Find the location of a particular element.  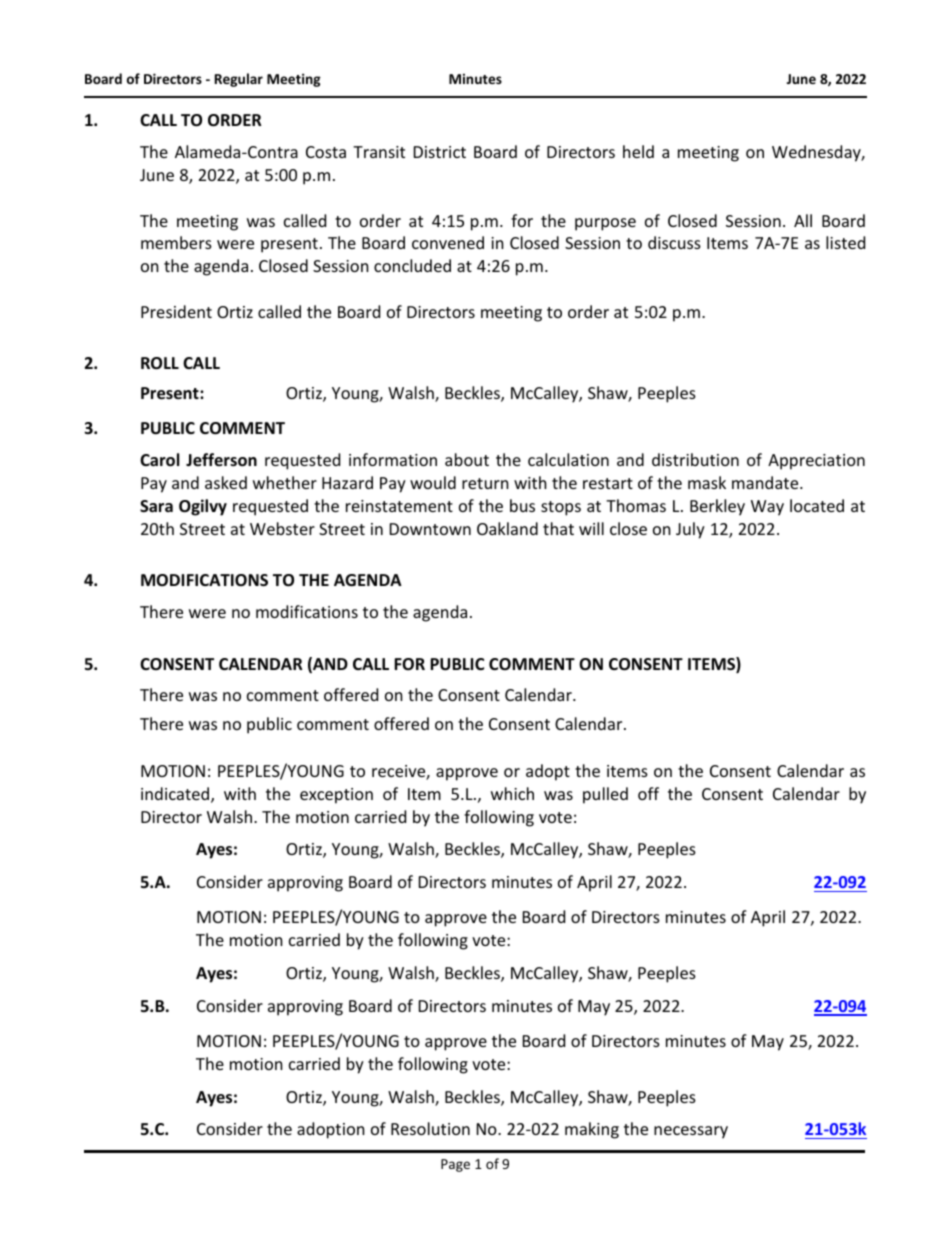

Jefferson is located at coordinates (221, 460).
